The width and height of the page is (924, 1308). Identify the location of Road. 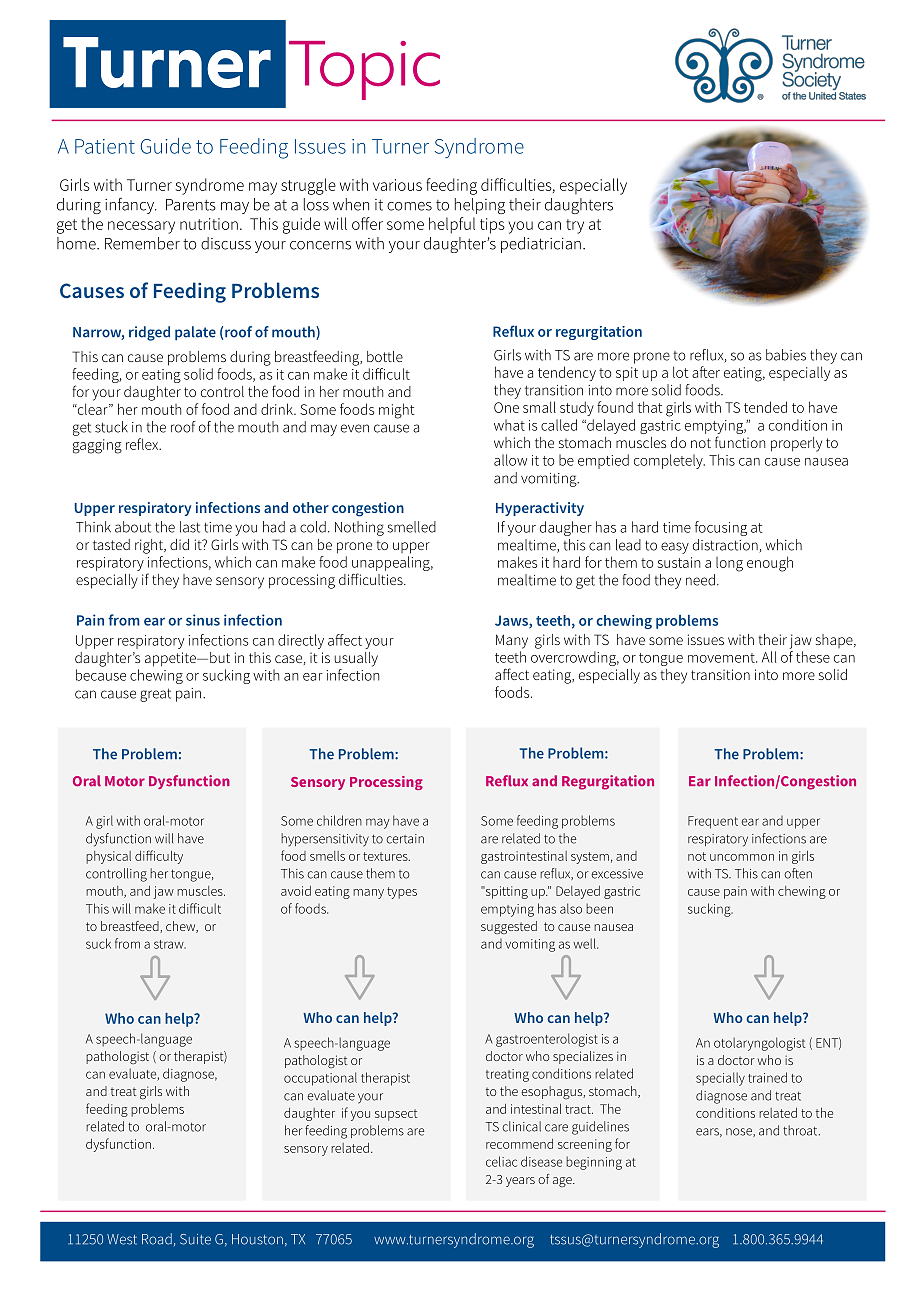
(157, 1239).
